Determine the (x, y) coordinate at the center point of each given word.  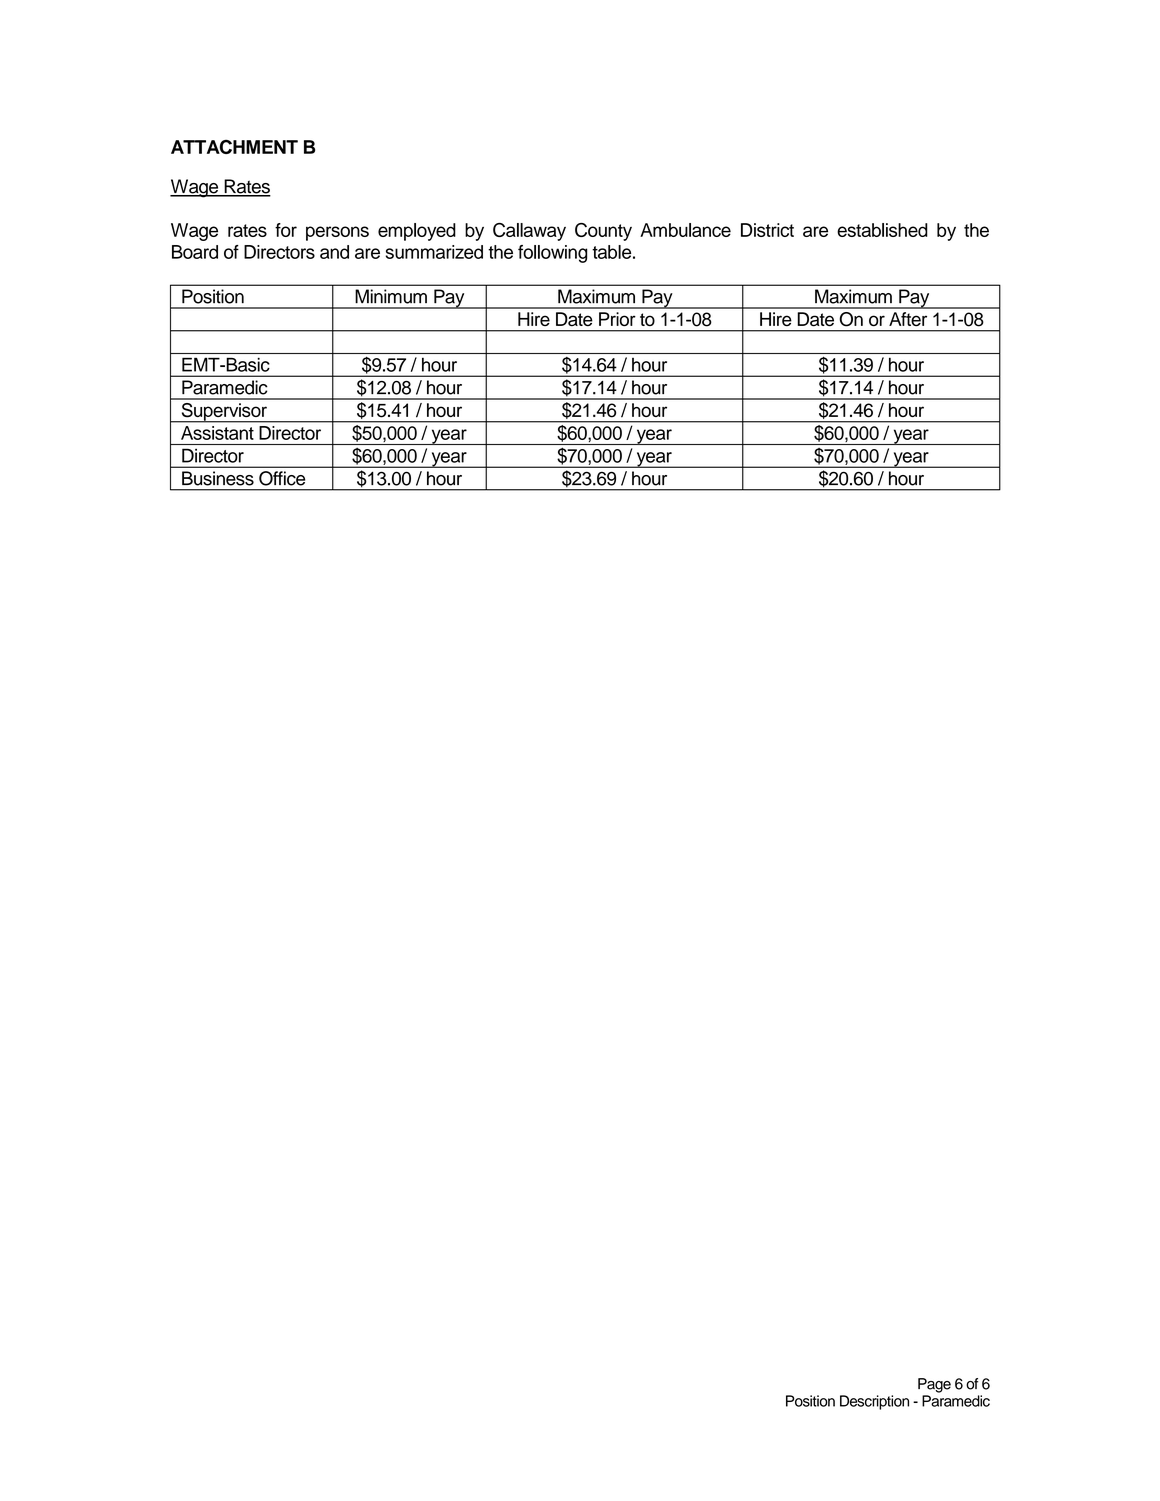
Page (934, 1385)
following (552, 254)
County (603, 232)
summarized (434, 252)
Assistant (217, 433)
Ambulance (685, 230)
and (334, 252)
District (767, 230)
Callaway (529, 232)
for (286, 230)
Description (874, 1402)
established (882, 230)
